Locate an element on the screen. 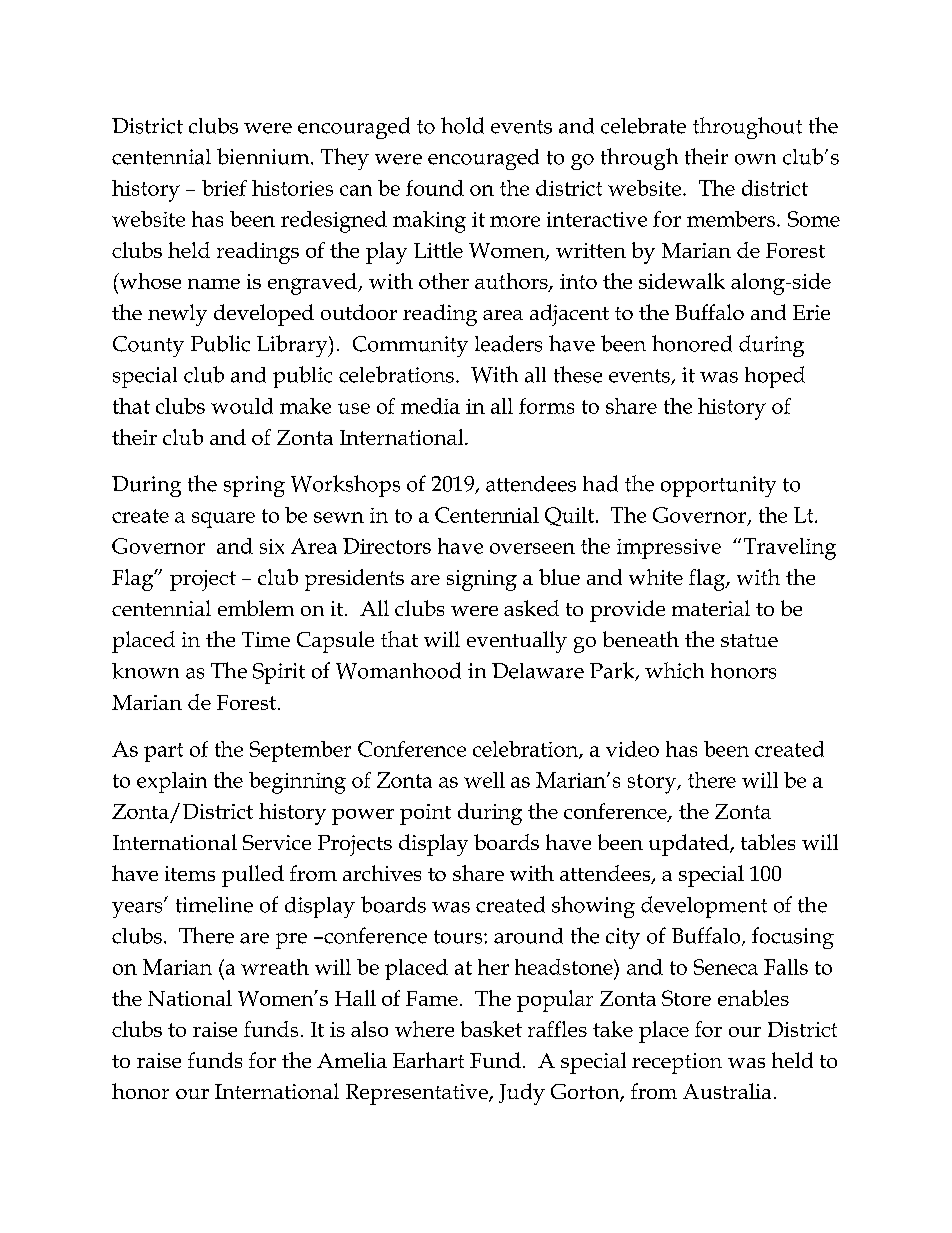  which is located at coordinates (674, 670).
